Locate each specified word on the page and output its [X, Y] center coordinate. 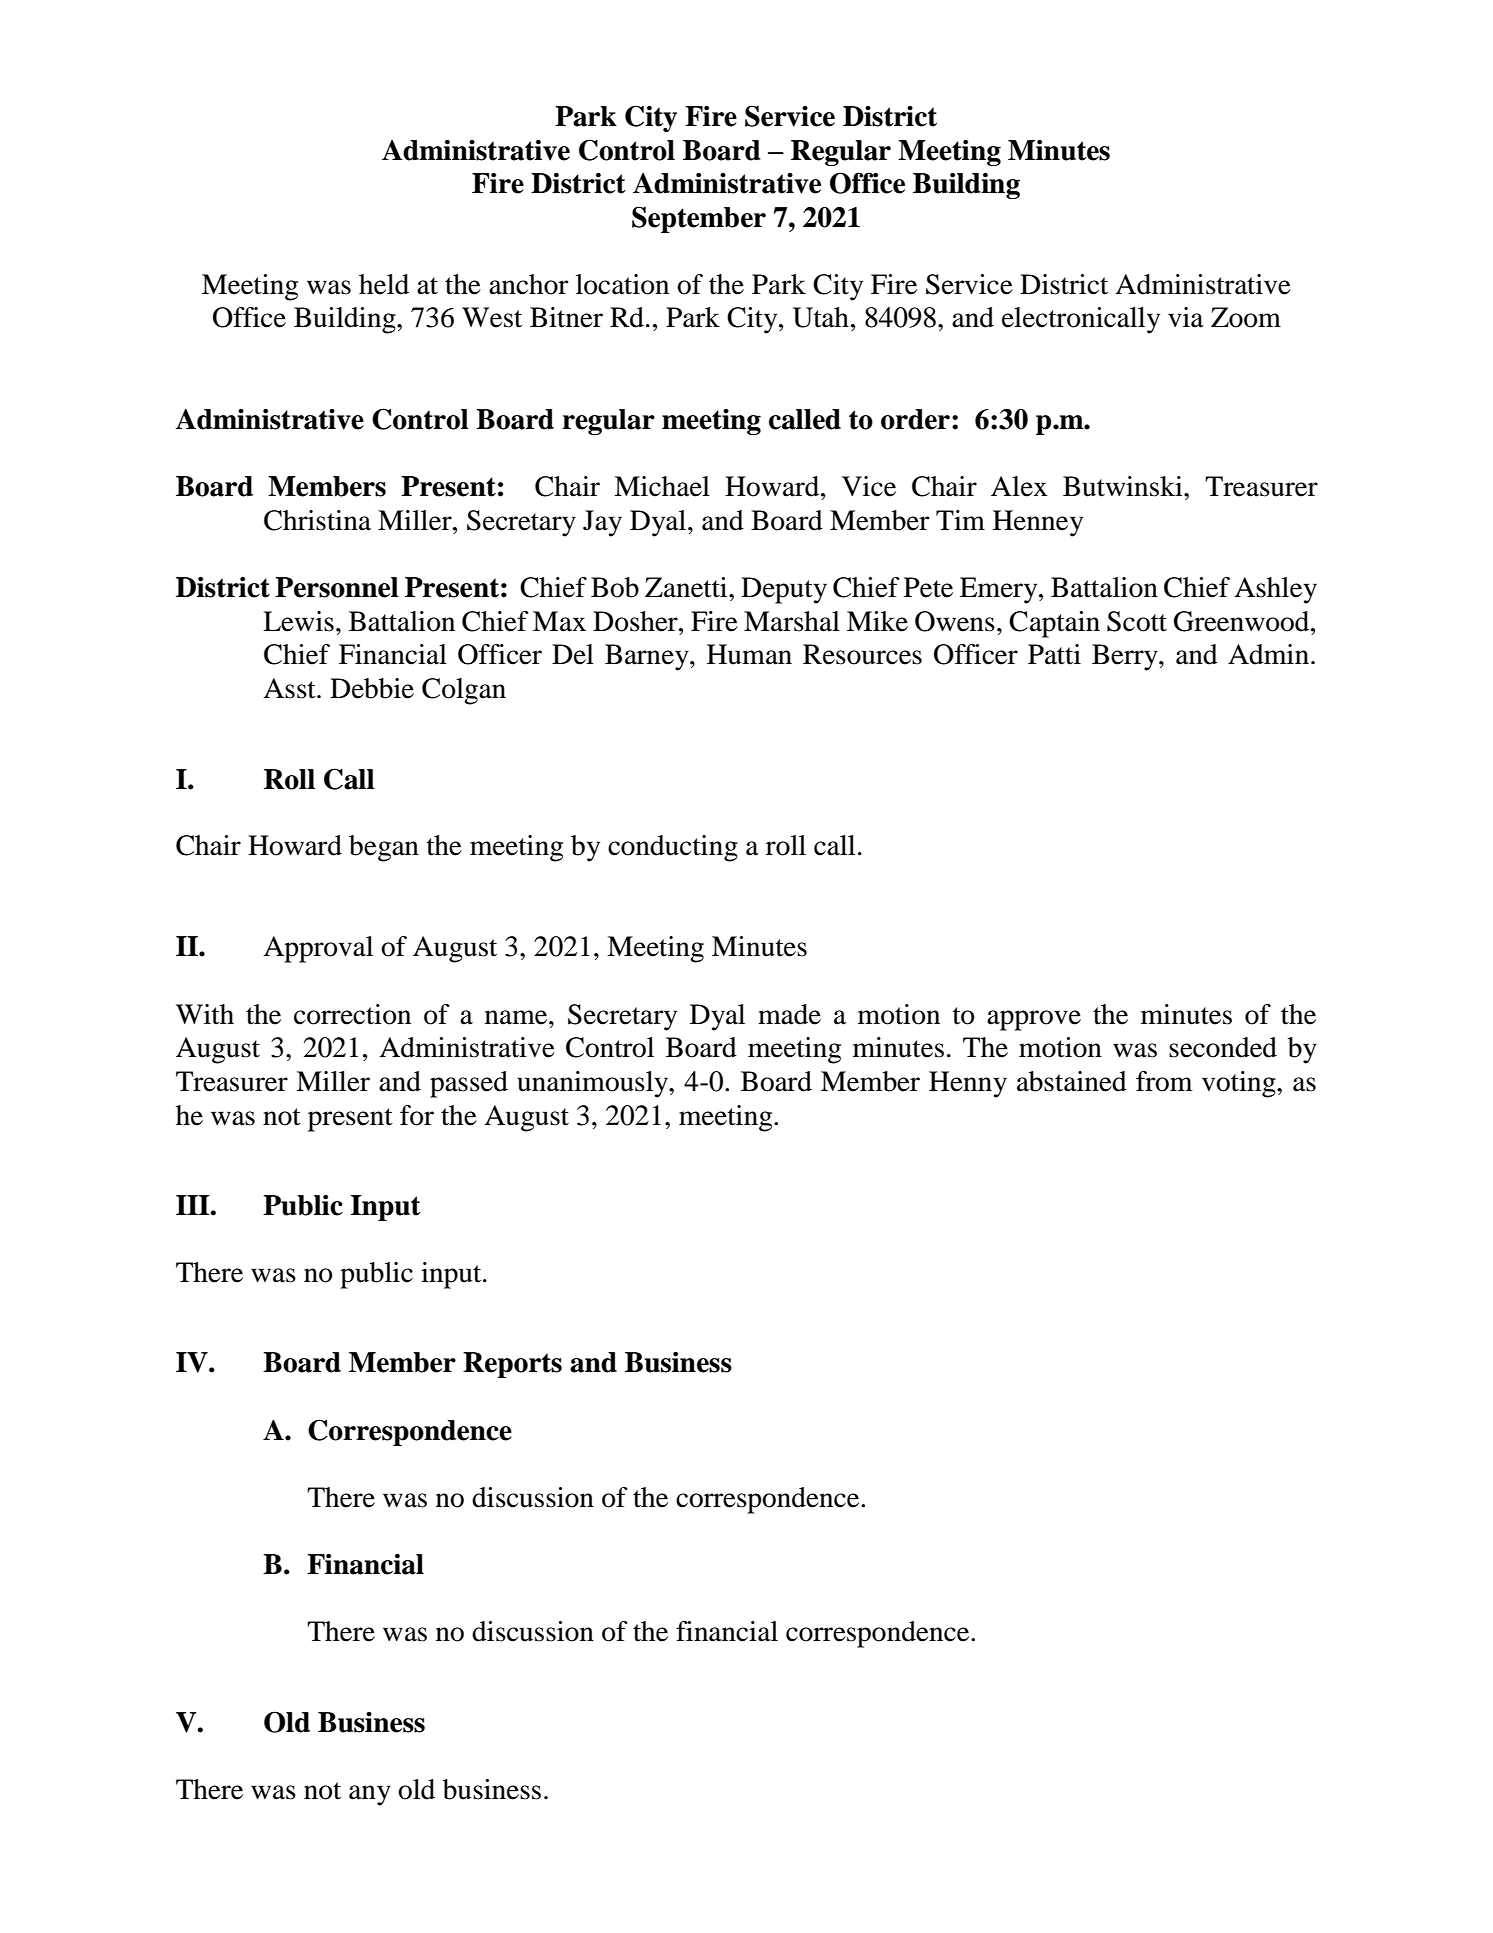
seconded [1223, 1047]
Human [749, 654]
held [384, 284]
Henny [968, 1084]
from [1164, 1081]
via [1186, 317]
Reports [512, 1365]
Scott [1137, 621]
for [417, 1115]
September [699, 219]
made [789, 1014]
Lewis [298, 621]
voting [1240, 1084]
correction [352, 1014]
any [370, 1795]
